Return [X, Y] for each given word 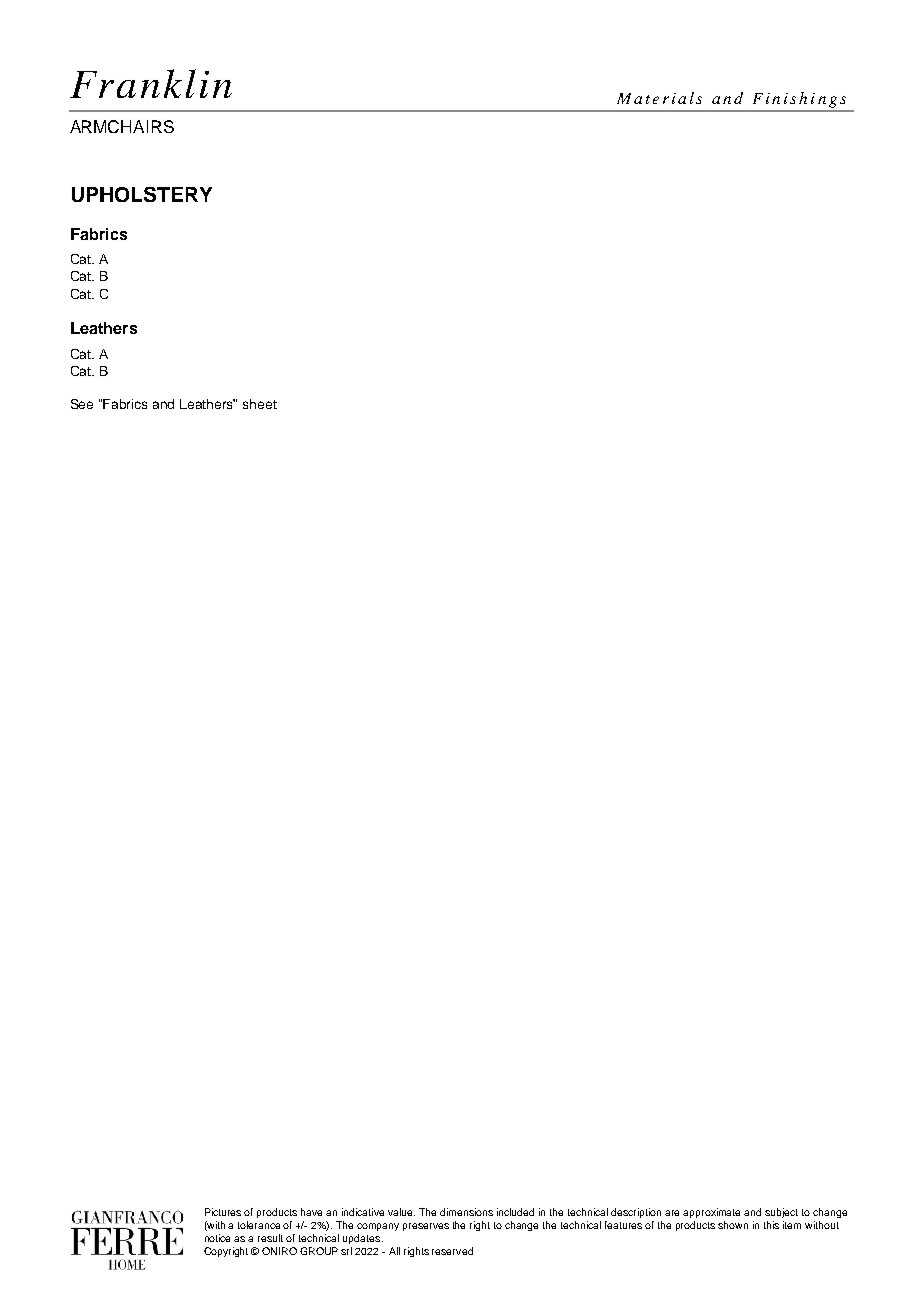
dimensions [466, 1212]
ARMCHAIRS [122, 126]
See [82, 404]
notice [217, 1238]
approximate [711, 1213]
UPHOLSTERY [142, 194]
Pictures [223, 1212]
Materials [659, 98]
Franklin [151, 83]
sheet [260, 404]
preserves [426, 1227]
